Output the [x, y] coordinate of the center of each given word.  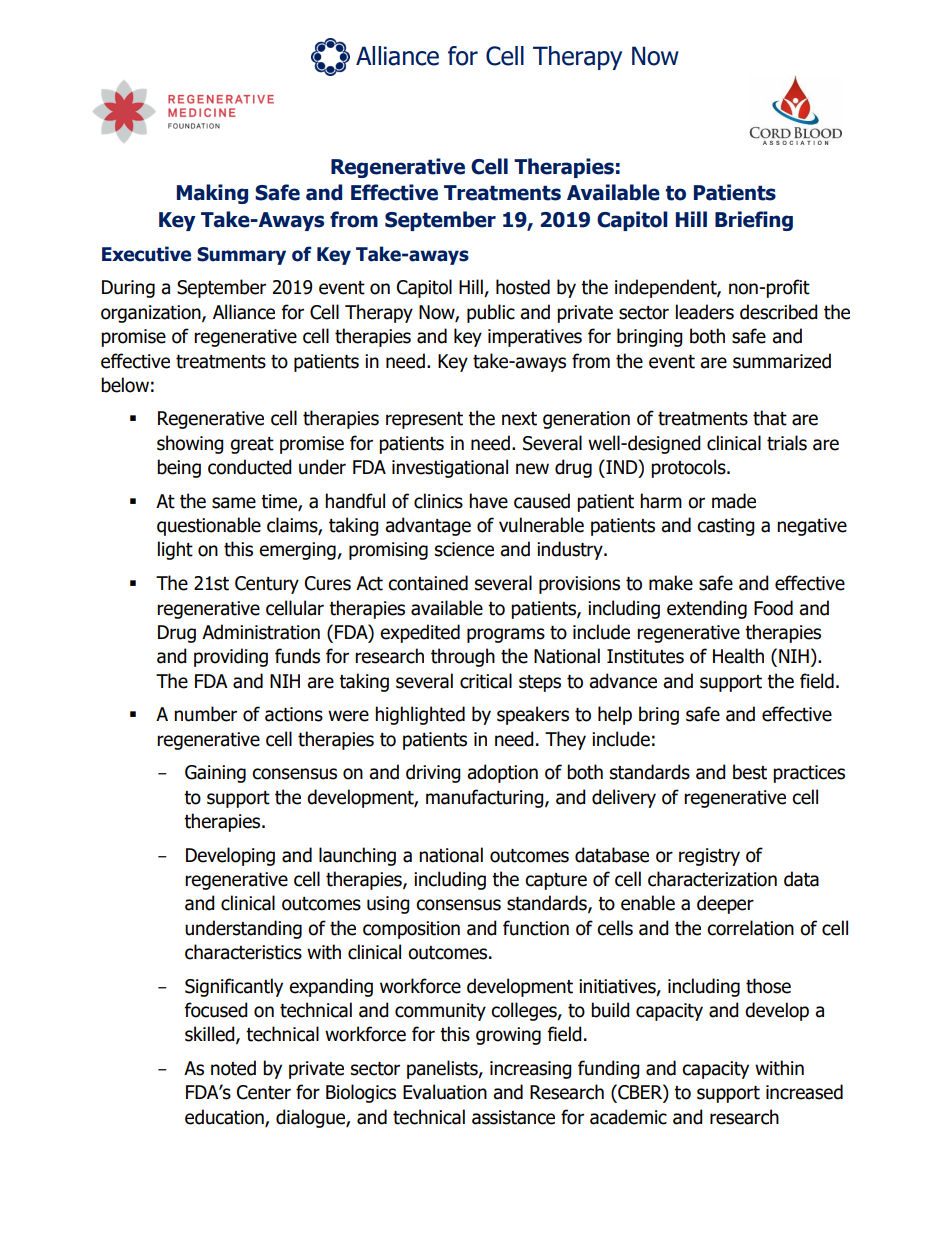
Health [738, 656]
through [463, 657]
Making [212, 194]
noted [233, 1068]
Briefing [754, 221]
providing [231, 657]
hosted [523, 287]
